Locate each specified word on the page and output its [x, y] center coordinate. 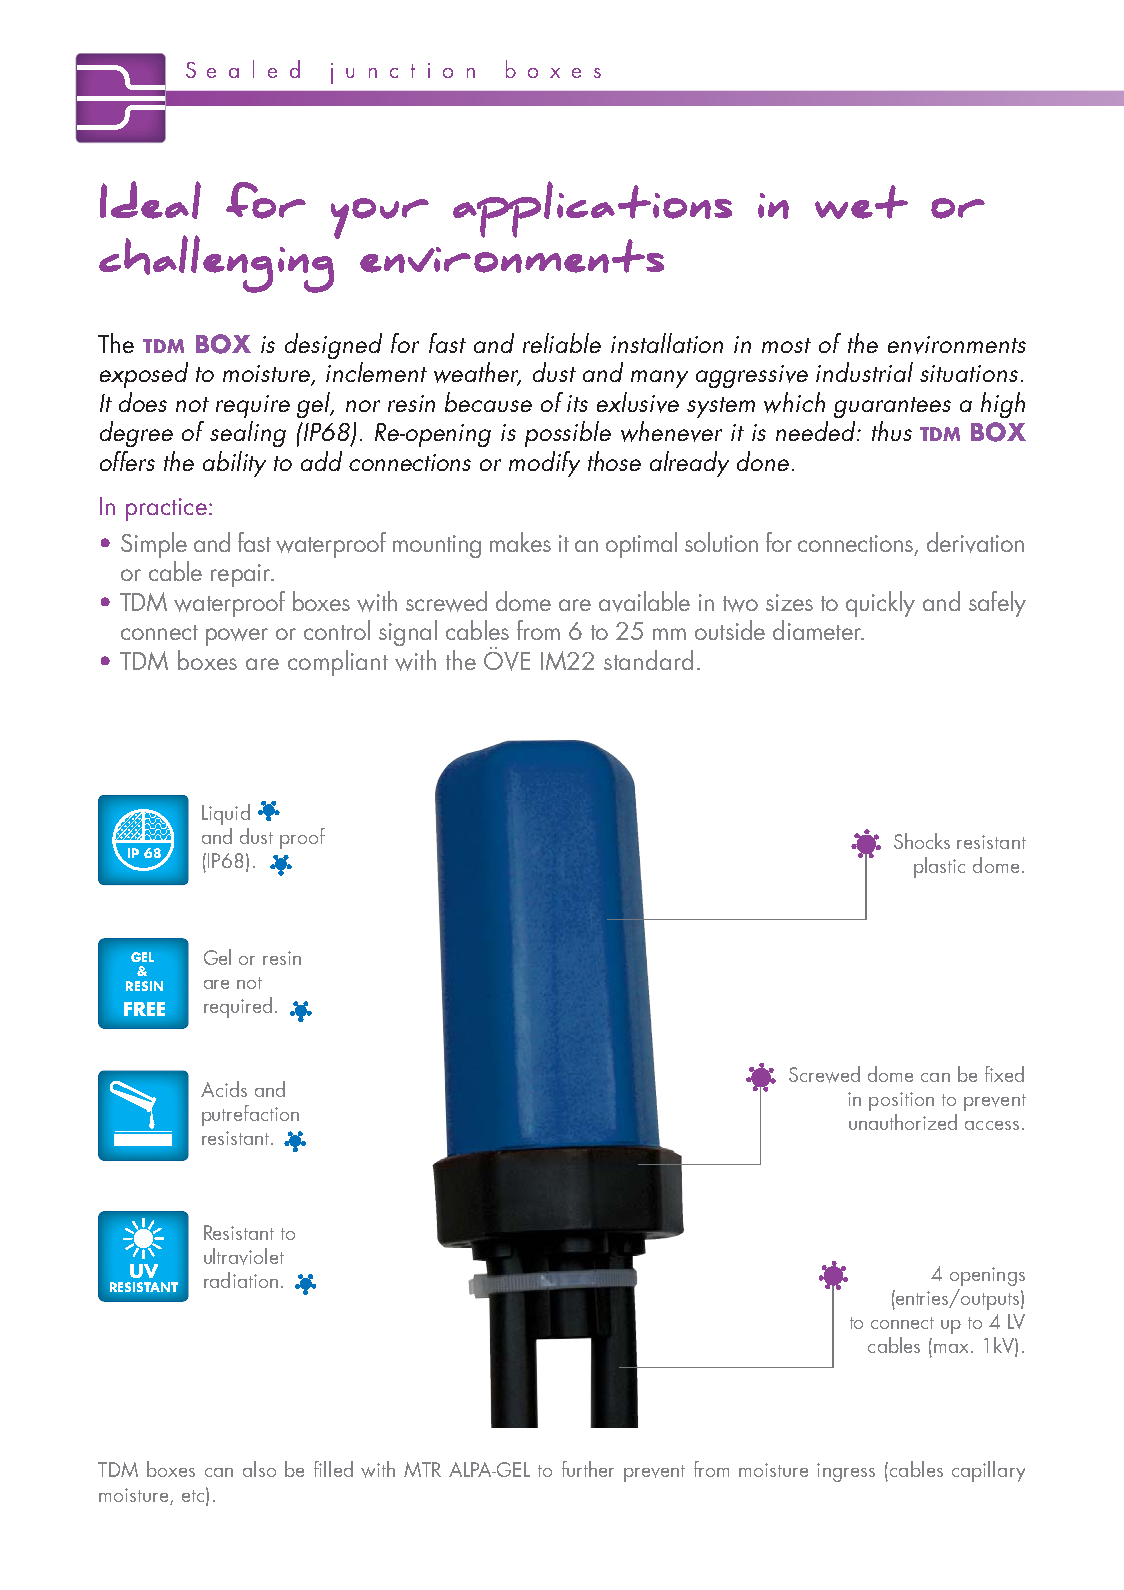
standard [648, 660]
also [259, 1469]
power [237, 637]
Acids [224, 1089]
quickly [880, 604]
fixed [1004, 1074]
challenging [218, 262]
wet [861, 202]
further [588, 1469]
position [901, 1101]
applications [592, 210]
